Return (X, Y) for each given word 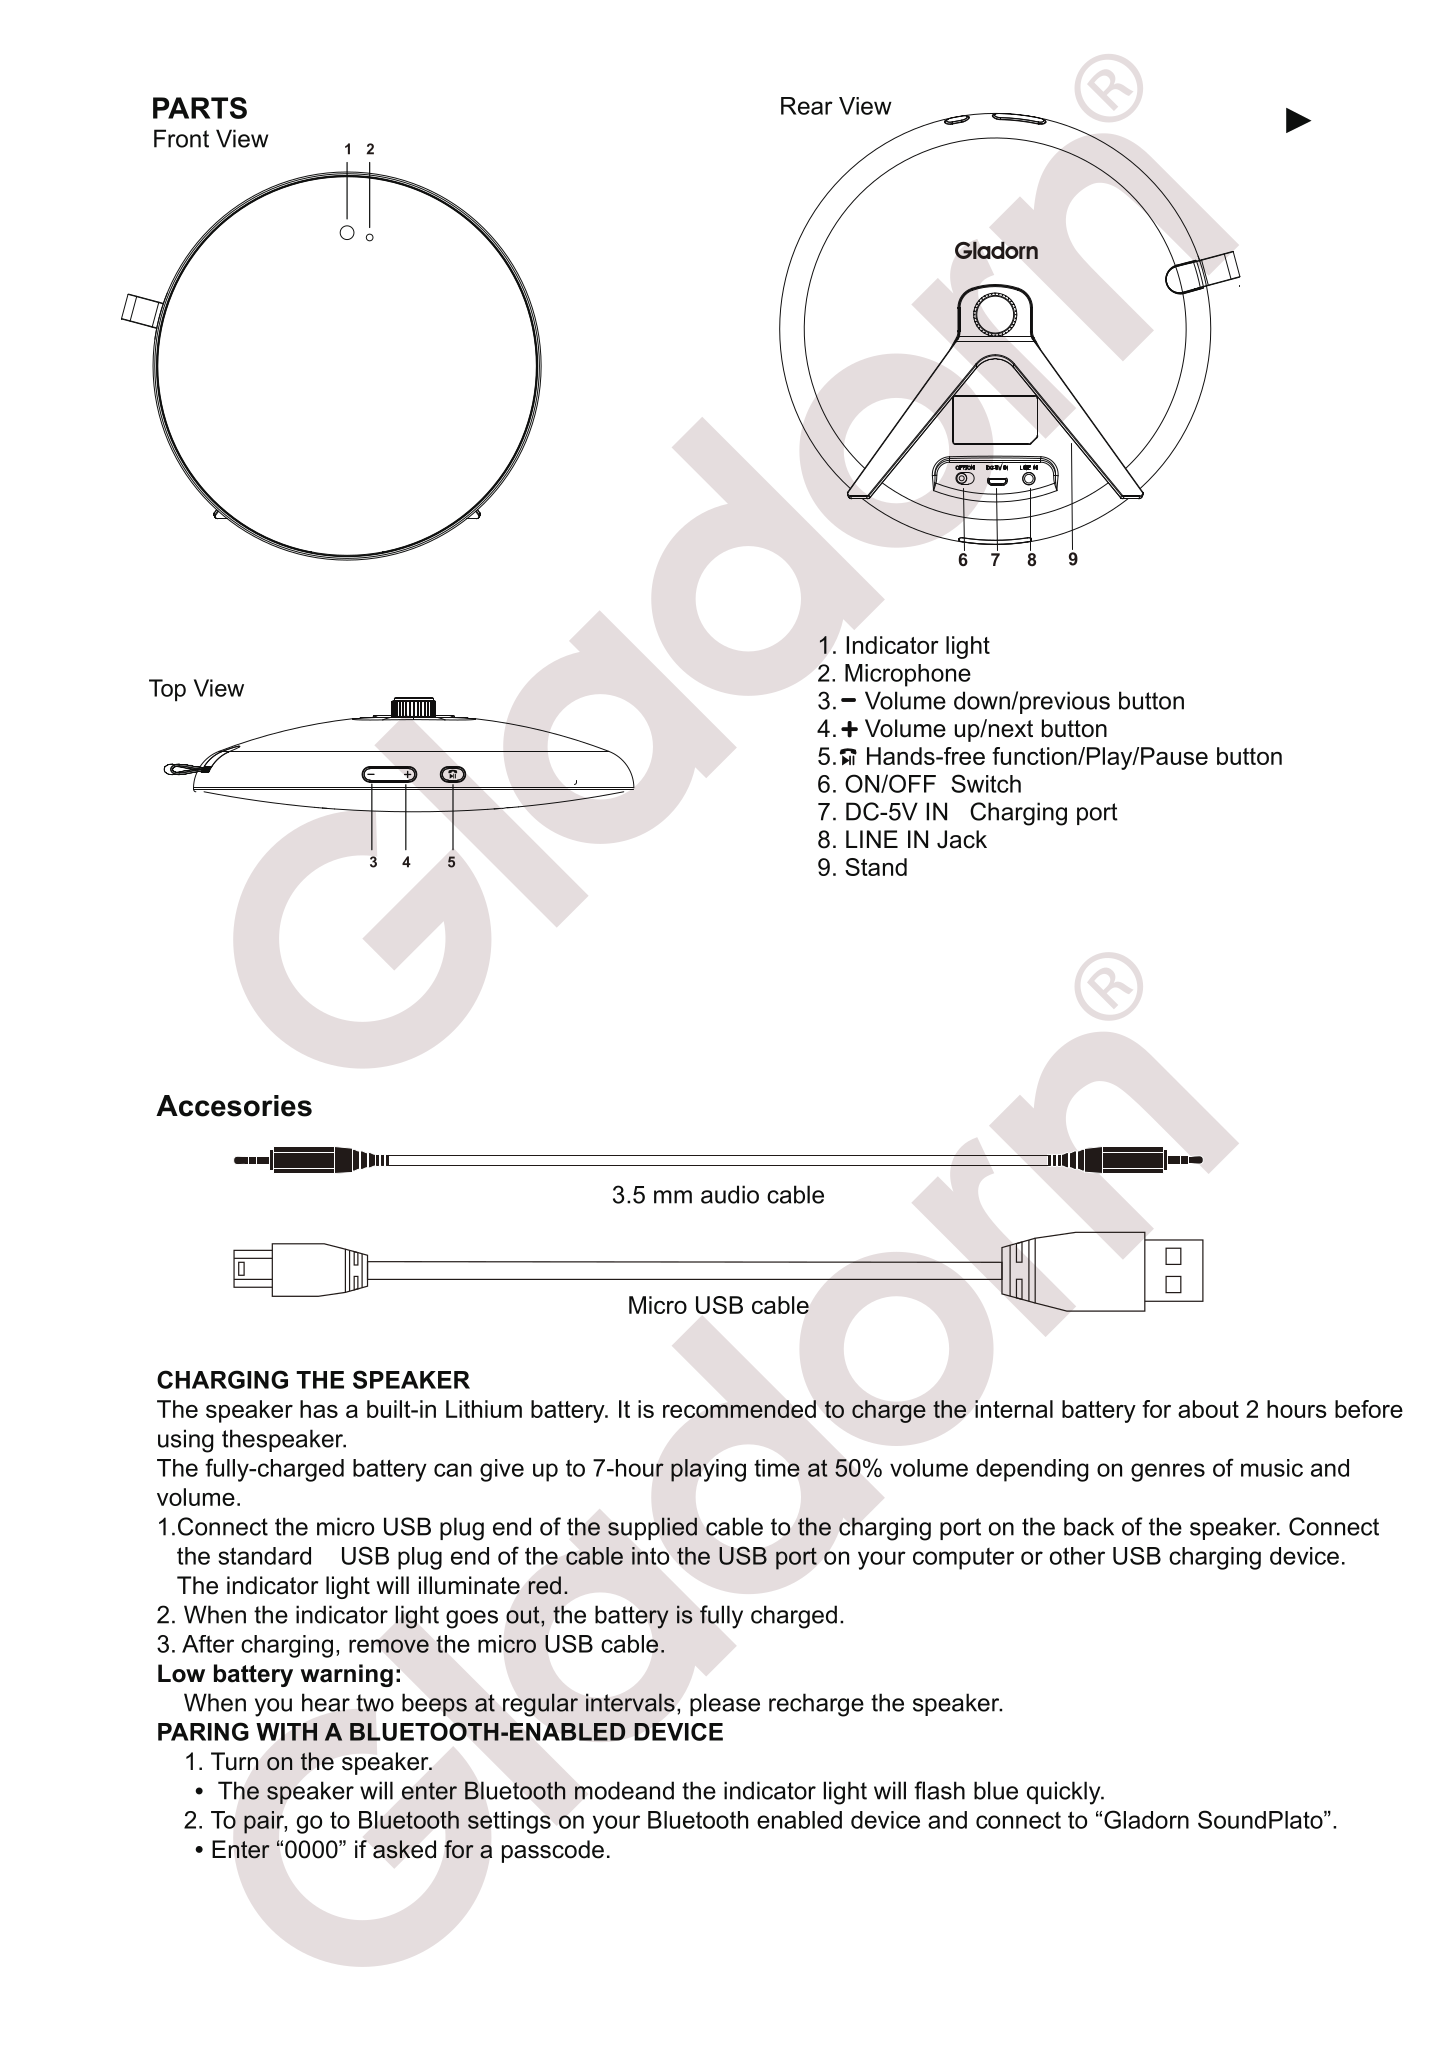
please (725, 1704)
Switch (986, 783)
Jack (962, 839)
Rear (807, 106)
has (319, 1409)
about (1208, 1409)
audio (730, 1194)
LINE (872, 839)
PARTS (200, 108)
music (1272, 1468)
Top (167, 690)
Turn (235, 1761)
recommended (739, 1409)
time (777, 1468)
